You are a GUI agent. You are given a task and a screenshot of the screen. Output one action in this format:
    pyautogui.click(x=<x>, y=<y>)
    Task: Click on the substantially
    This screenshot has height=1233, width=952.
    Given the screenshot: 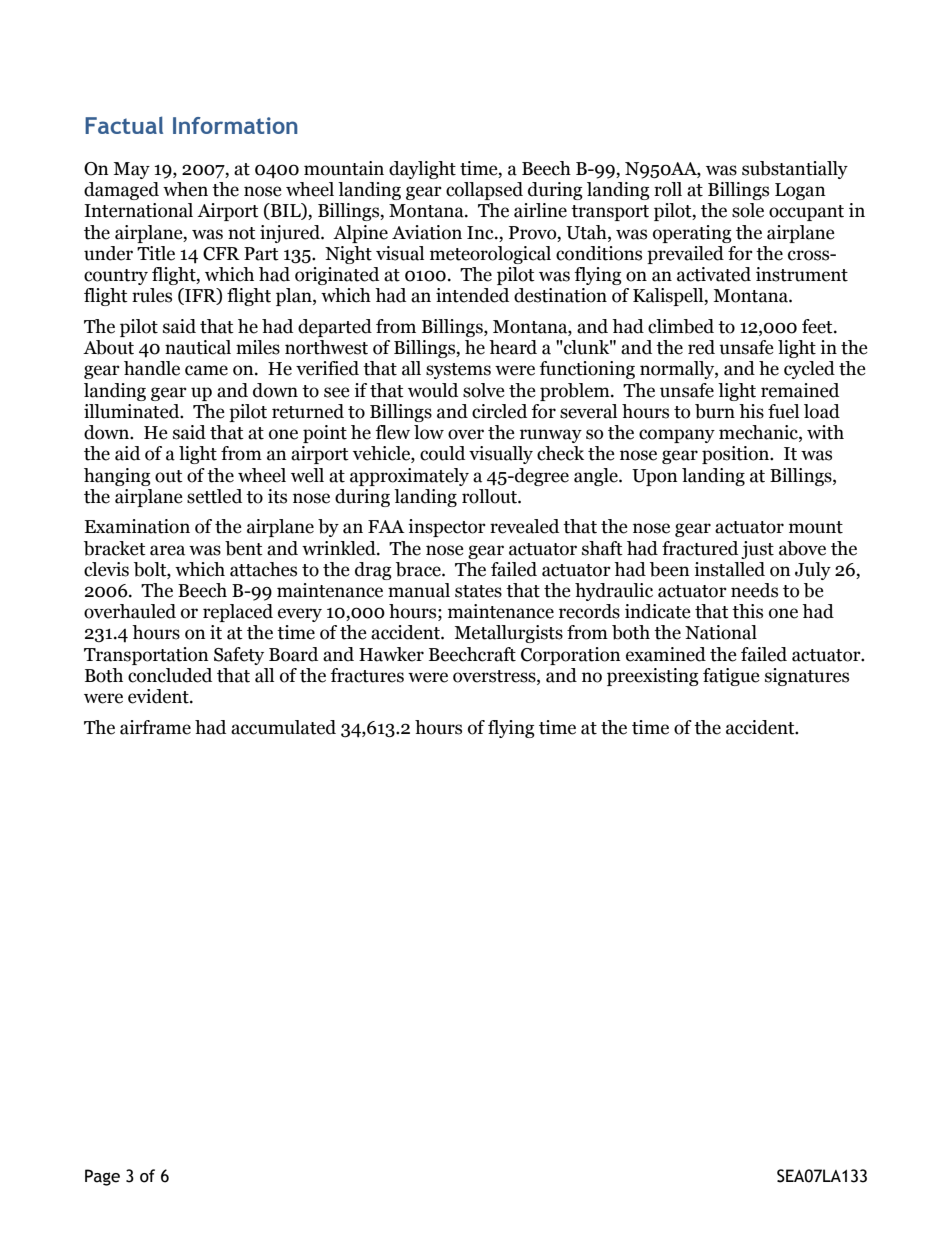 What is the action you would take?
    pyautogui.click(x=795, y=170)
